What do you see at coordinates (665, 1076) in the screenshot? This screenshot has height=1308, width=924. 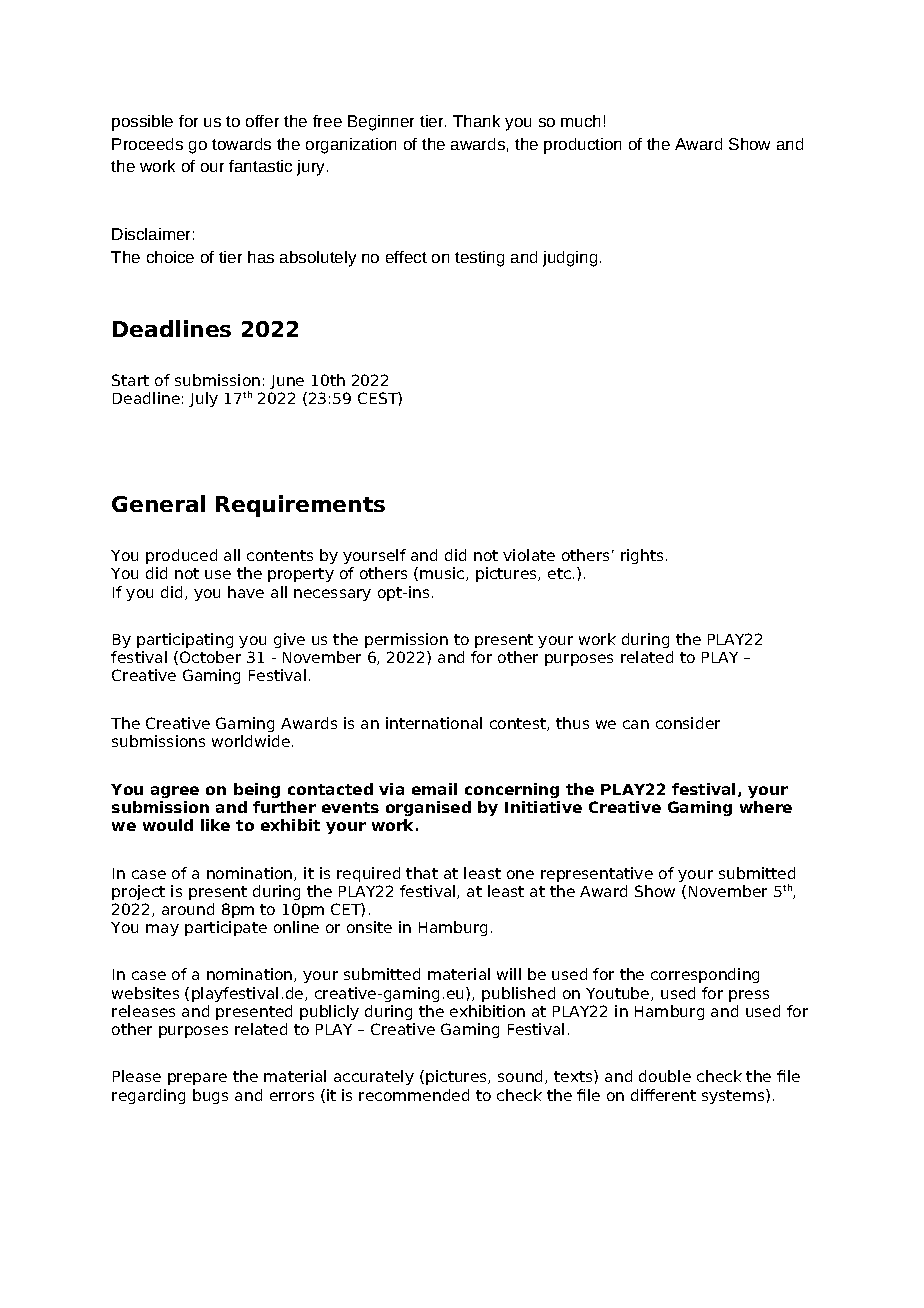 I see `double` at bounding box center [665, 1076].
